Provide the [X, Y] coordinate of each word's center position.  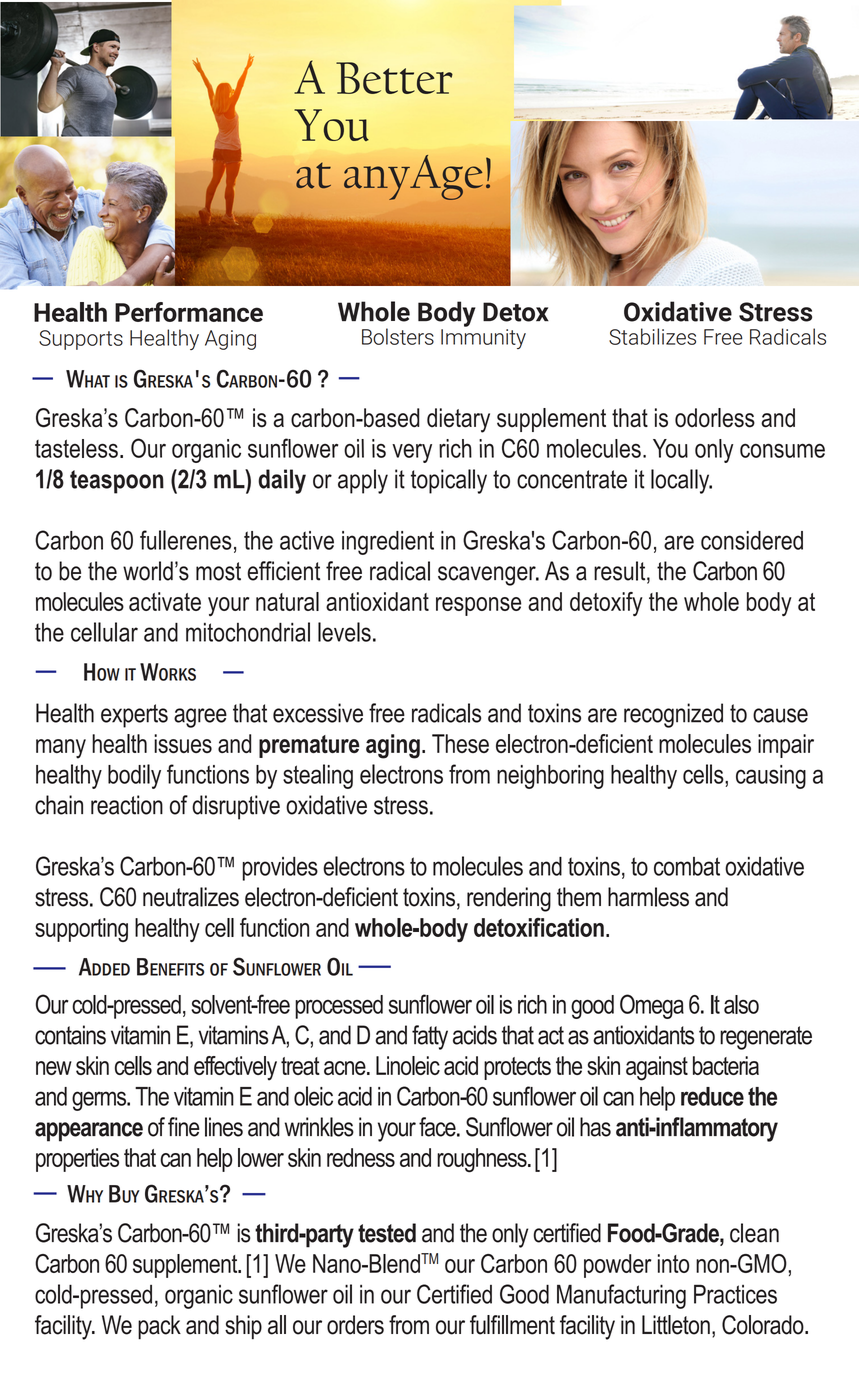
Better [394, 78]
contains [70, 1035]
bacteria [726, 1065]
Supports [81, 340]
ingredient [388, 543]
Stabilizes [652, 336]
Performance [189, 312]
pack [159, 1327]
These [460, 743]
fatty [430, 1037]
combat [687, 866]
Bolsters [398, 336]
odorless [715, 418]
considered [752, 540]
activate [165, 601]
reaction [127, 805]
